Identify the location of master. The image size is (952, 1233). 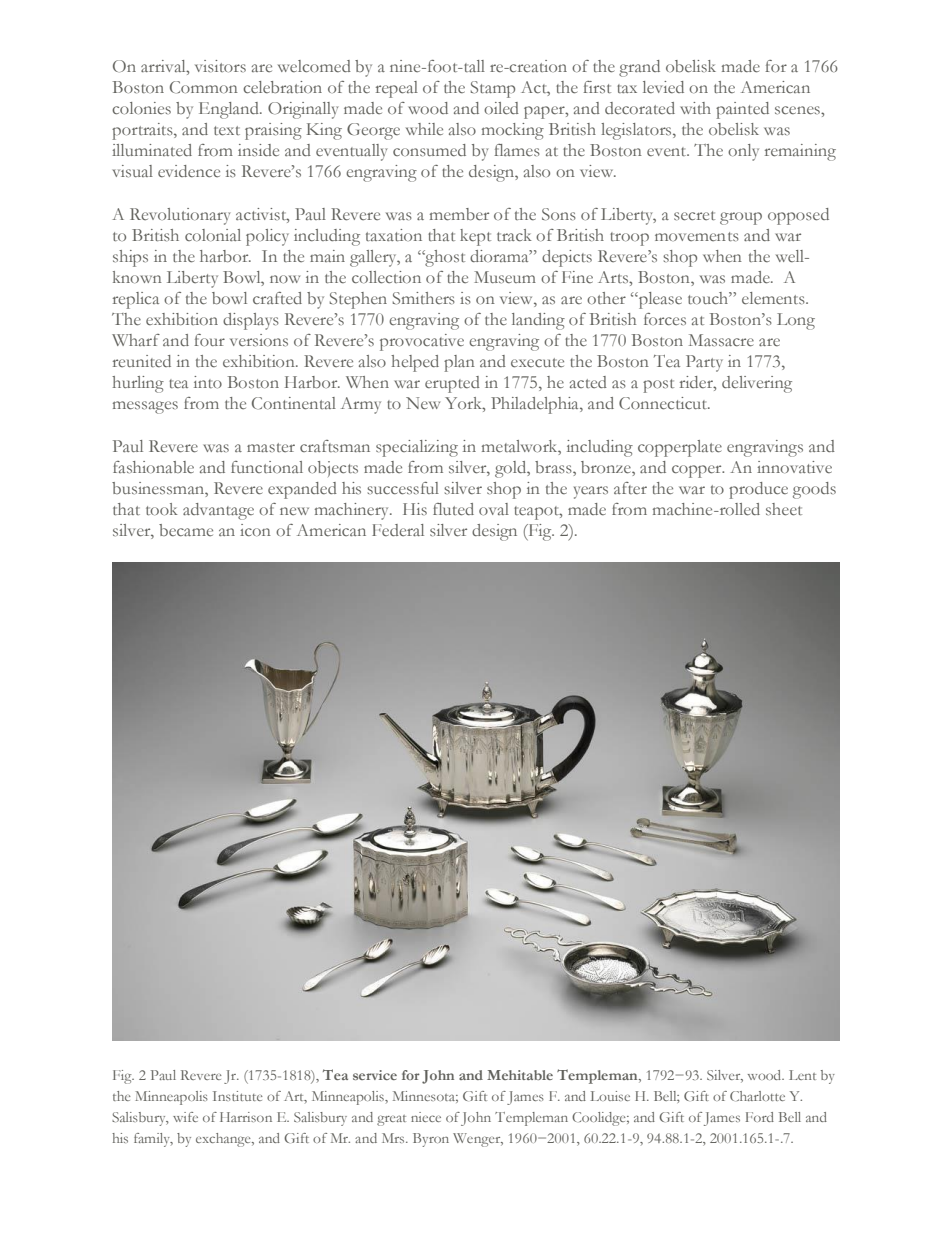
(271, 447).
